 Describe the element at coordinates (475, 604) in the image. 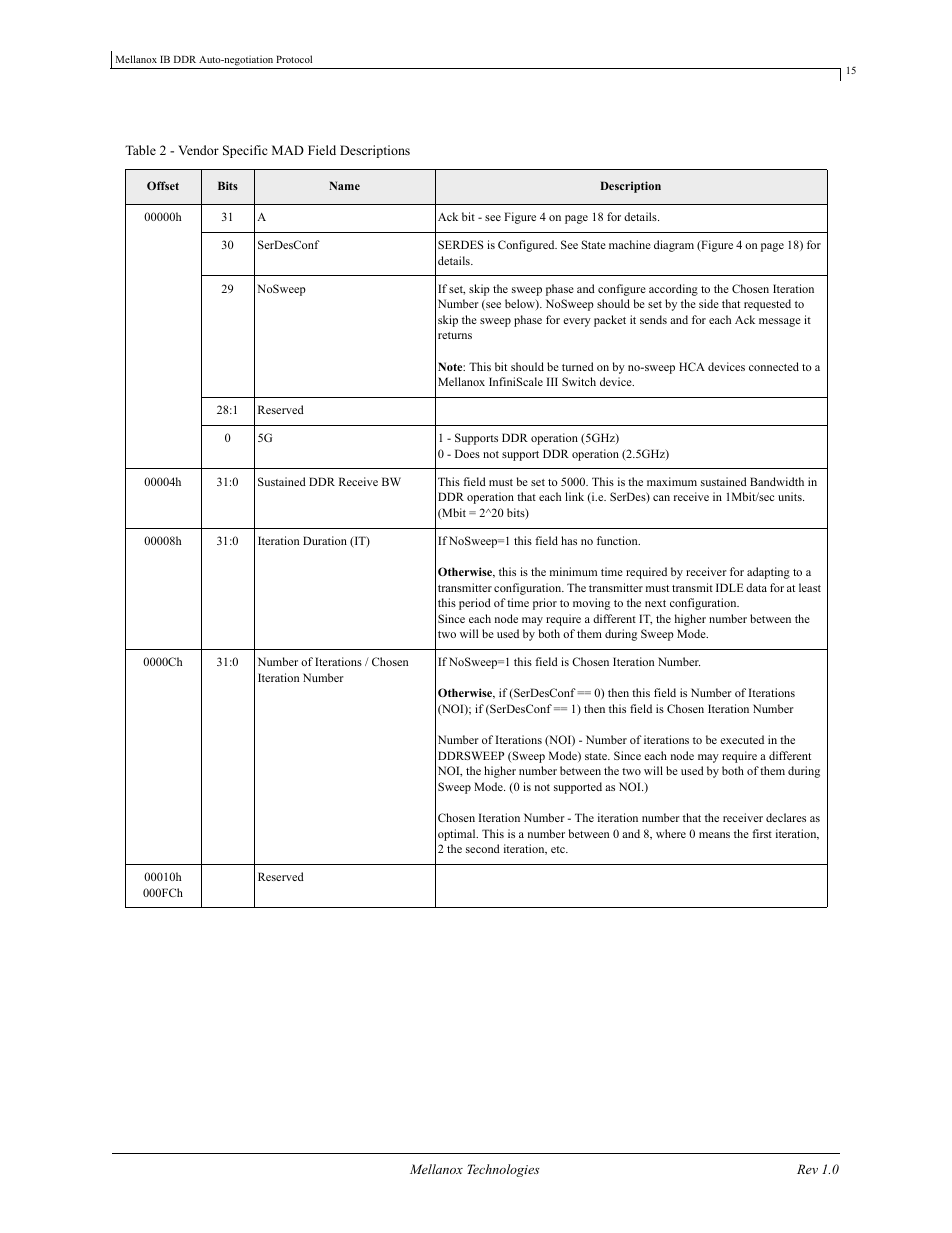

I see `period` at that location.
